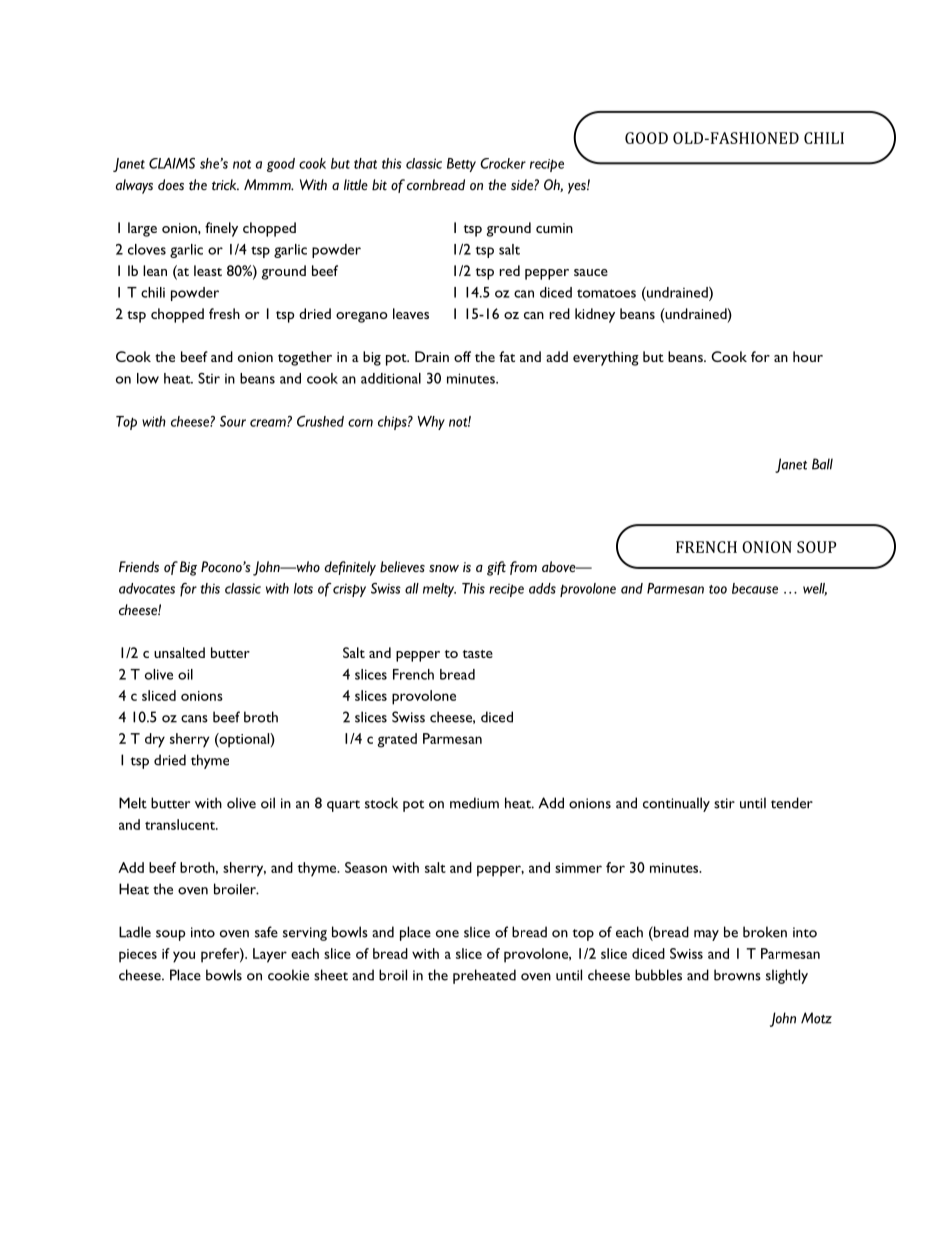  What do you see at coordinates (431, 423) in the screenshot?
I see `Why` at bounding box center [431, 423].
